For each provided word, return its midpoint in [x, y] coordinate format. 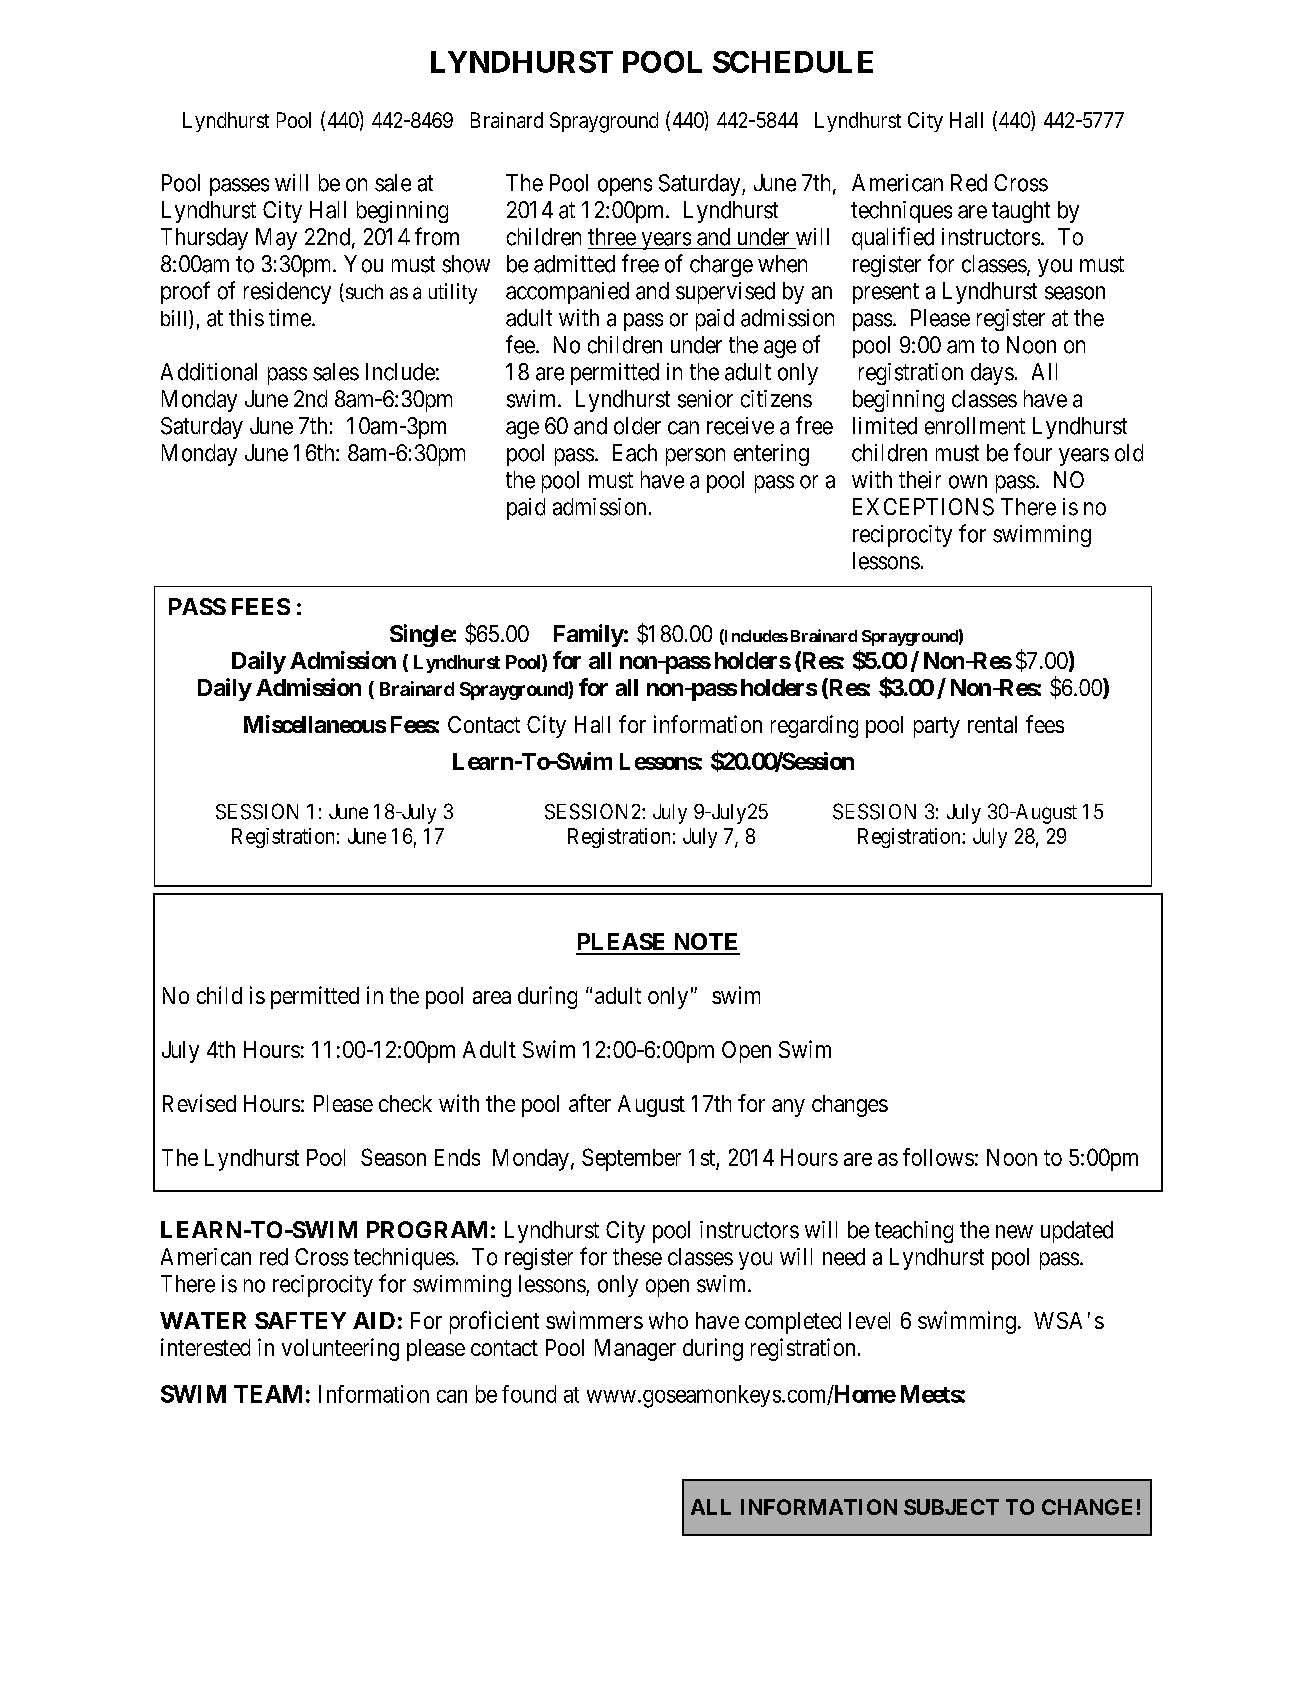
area [492, 997]
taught [1021, 212]
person [695, 457]
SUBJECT [951, 1507]
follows [938, 1157]
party [937, 727]
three [612, 237]
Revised [199, 1103]
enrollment [975, 426]
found [529, 1394]
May [276, 239]
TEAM [268, 1394]
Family [589, 635]
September [631, 1159]
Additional [209, 372]
